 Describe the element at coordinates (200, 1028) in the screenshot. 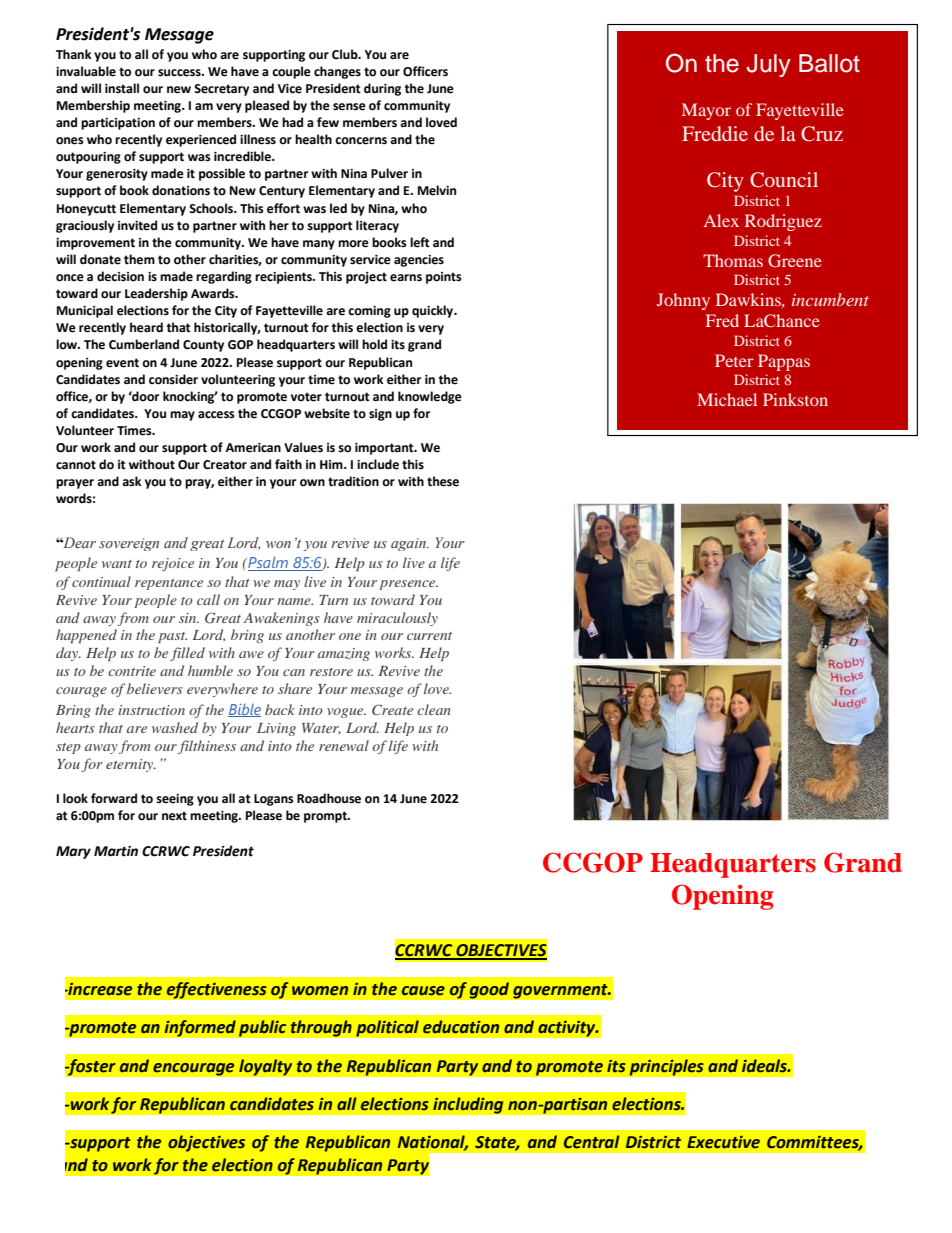

I see `informed` at that location.
